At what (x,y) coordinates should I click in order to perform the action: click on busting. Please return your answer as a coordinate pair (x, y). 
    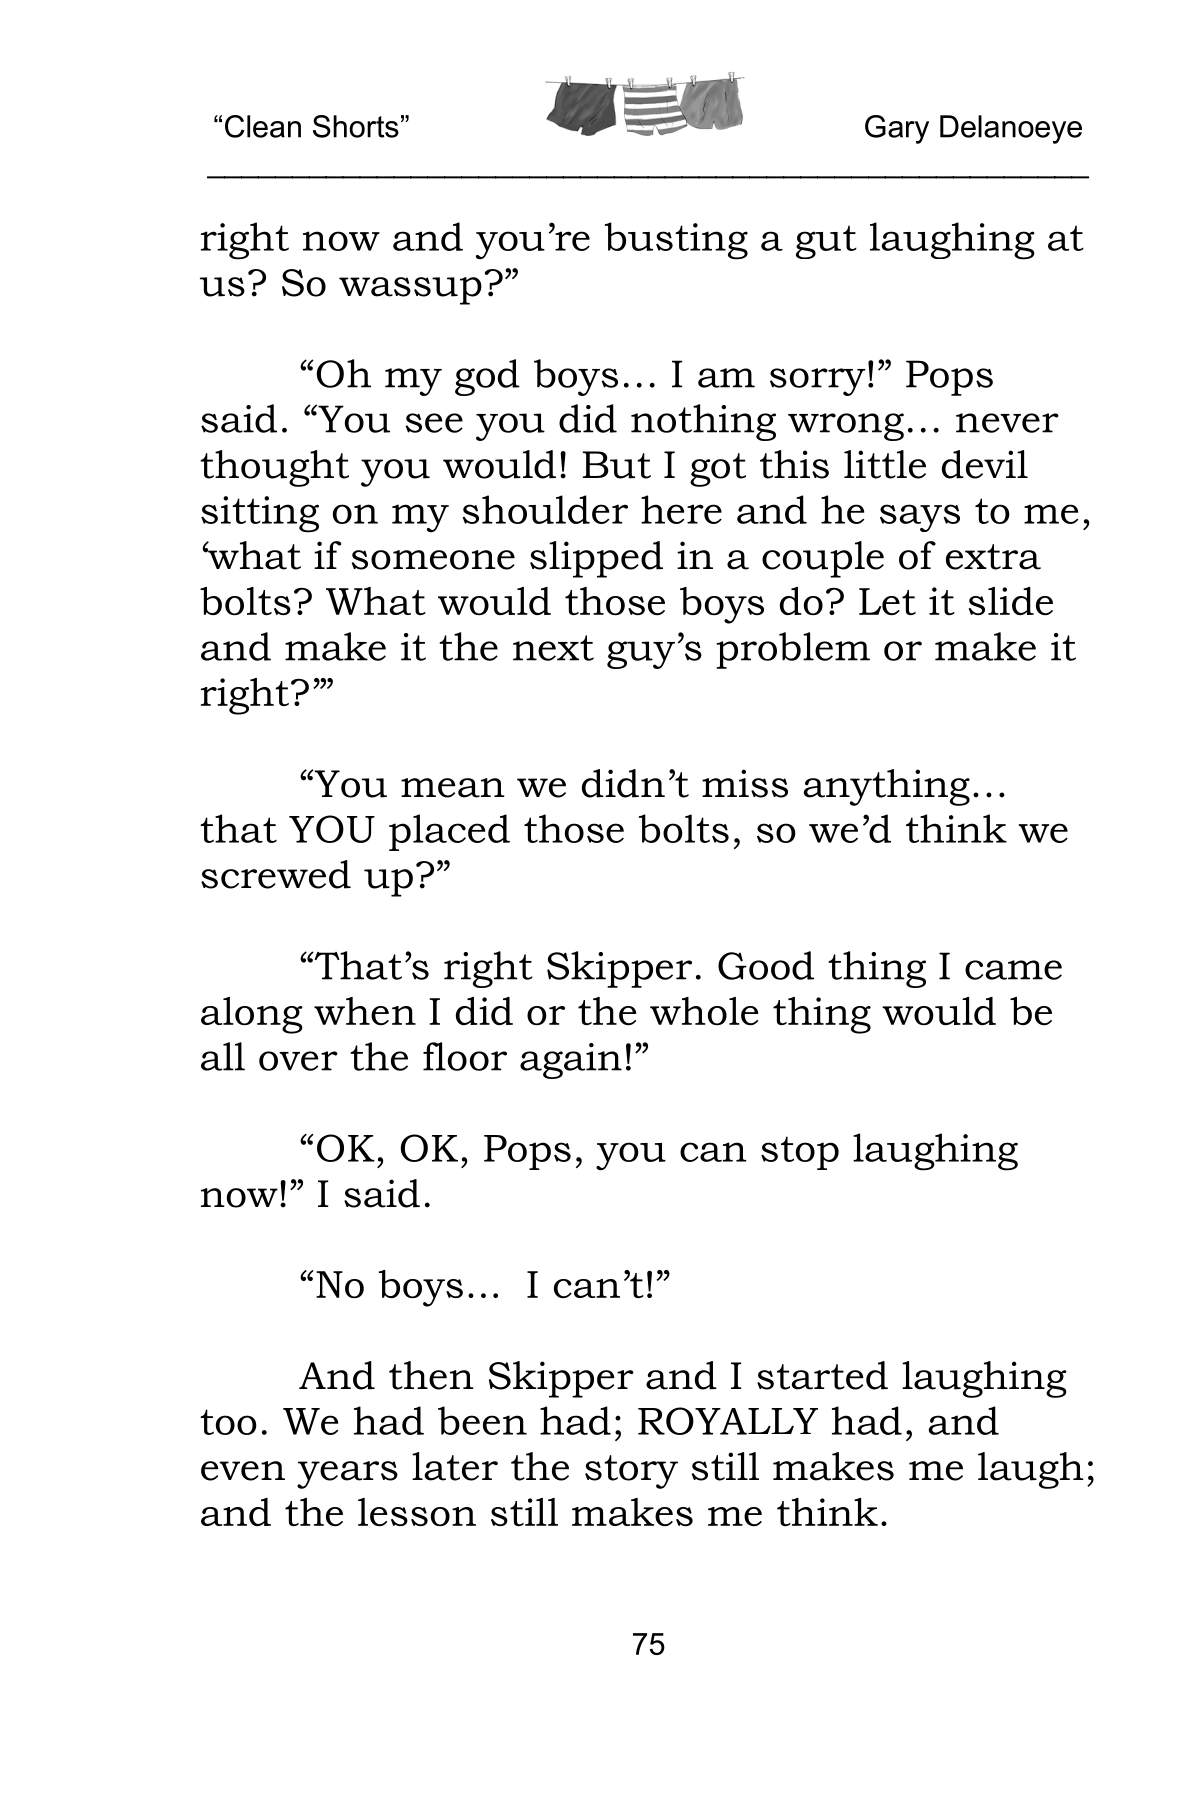
    Looking at the image, I should click on (676, 241).
